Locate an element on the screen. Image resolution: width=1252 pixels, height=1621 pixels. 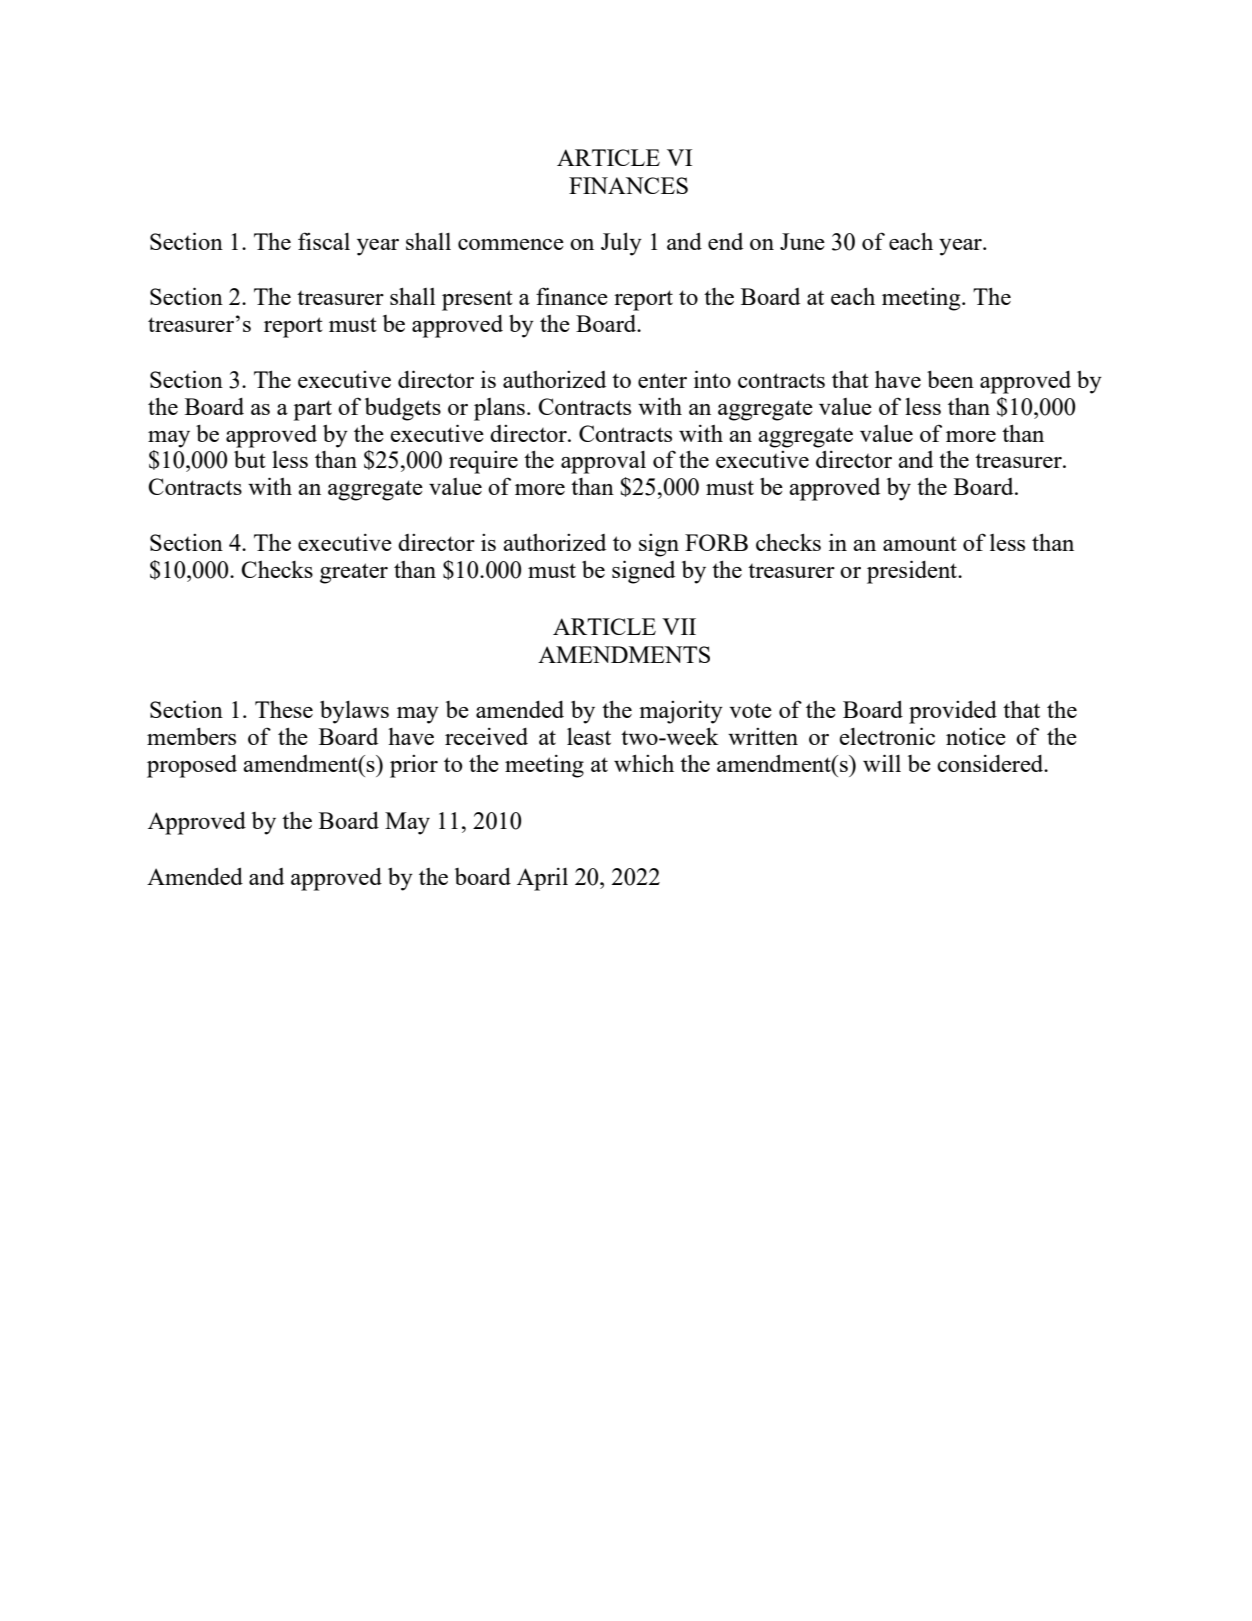
plans is located at coordinates (499, 409).
